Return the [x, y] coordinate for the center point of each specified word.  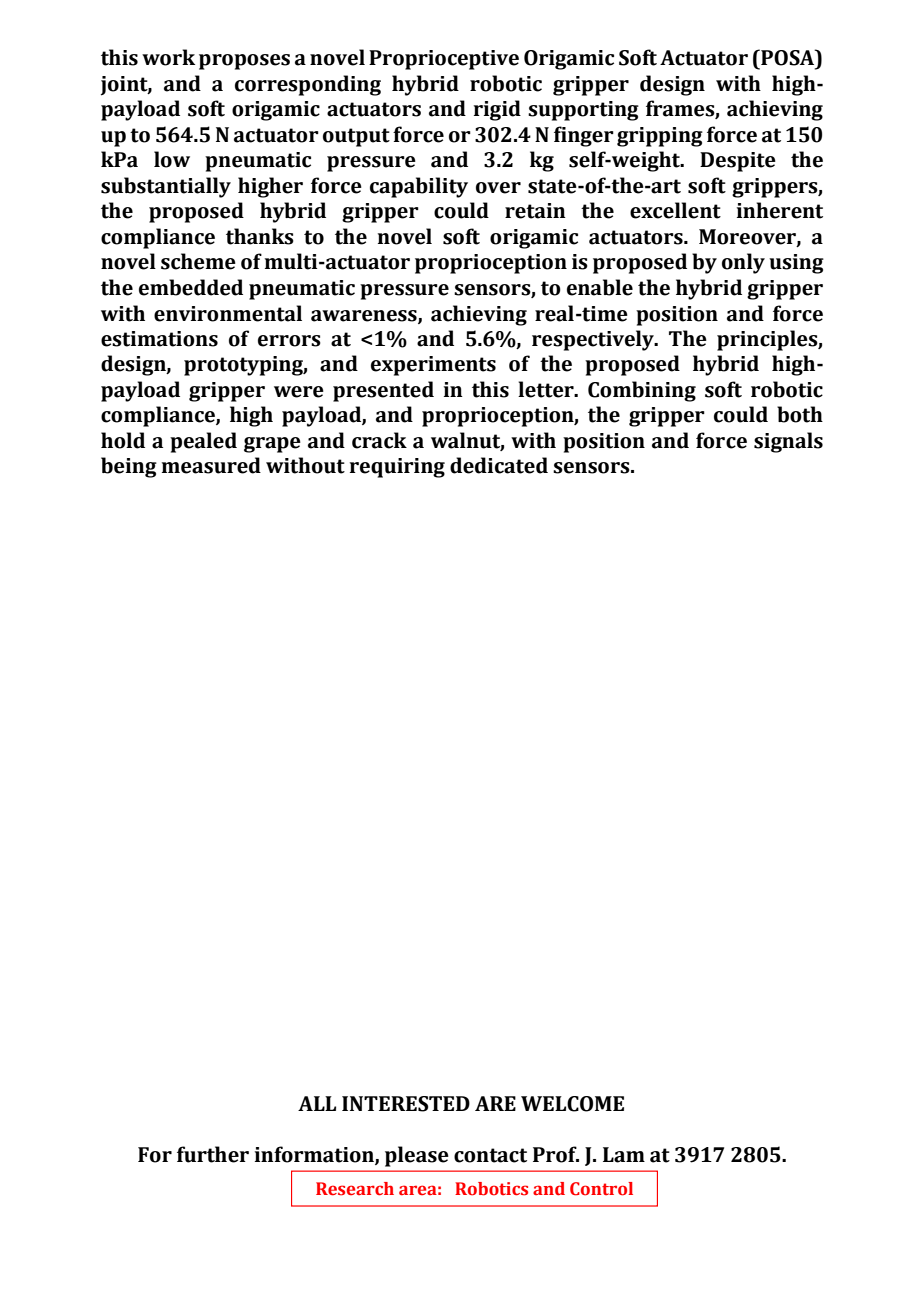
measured [211, 465]
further [213, 1154]
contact [490, 1155]
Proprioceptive [444, 60]
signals [788, 442]
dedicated [499, 465]
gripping [660, 137]
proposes [244, 62]
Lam [624, 1155]
